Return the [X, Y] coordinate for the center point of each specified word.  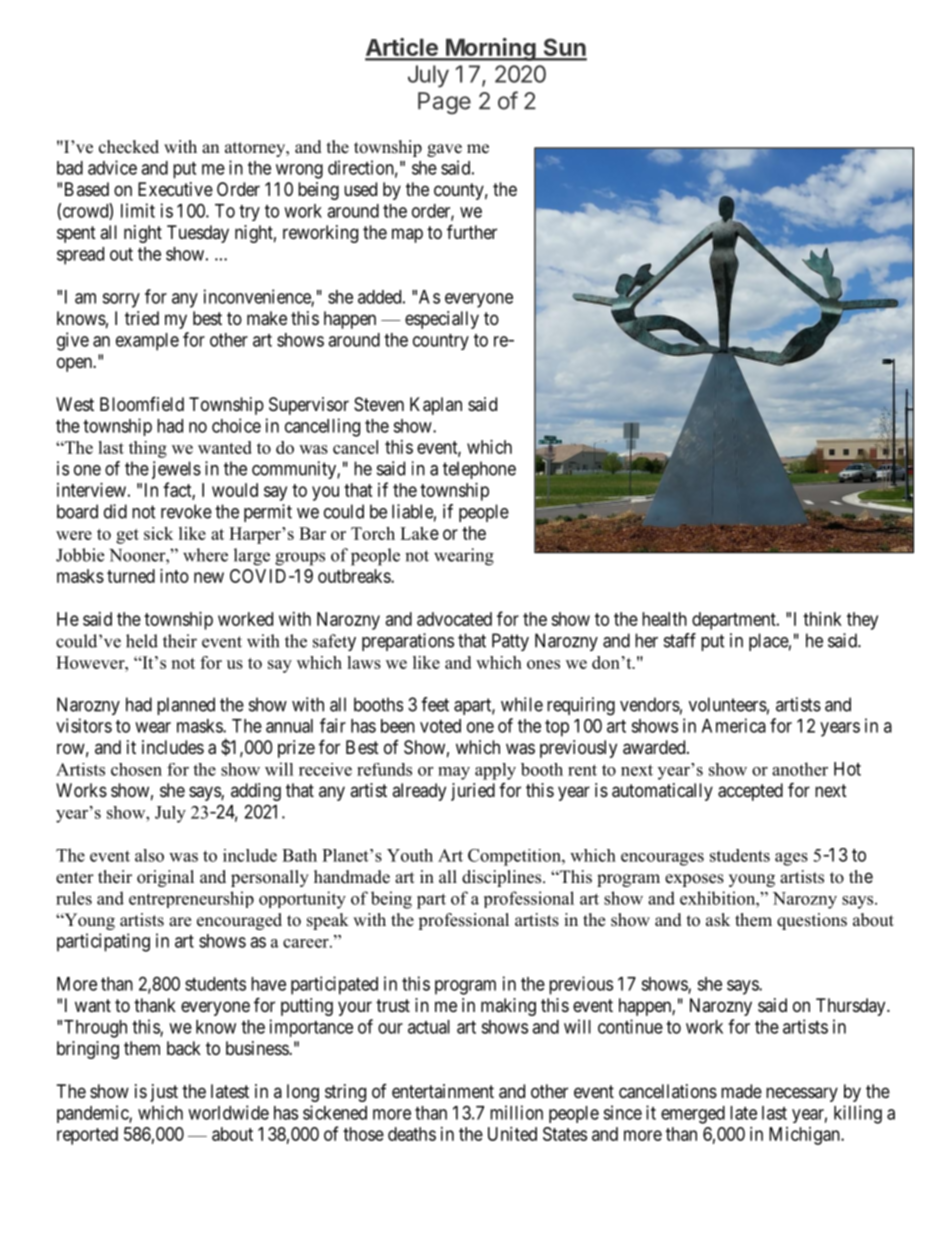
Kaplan [436, 406]
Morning [491, 49]
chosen [136, 769]
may [454, 773]
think [822, 619]
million [516, 1112]
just [164, 1093]
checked [129, 147]
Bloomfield [142, 403]
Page [444, 103]
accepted [750, 792]
